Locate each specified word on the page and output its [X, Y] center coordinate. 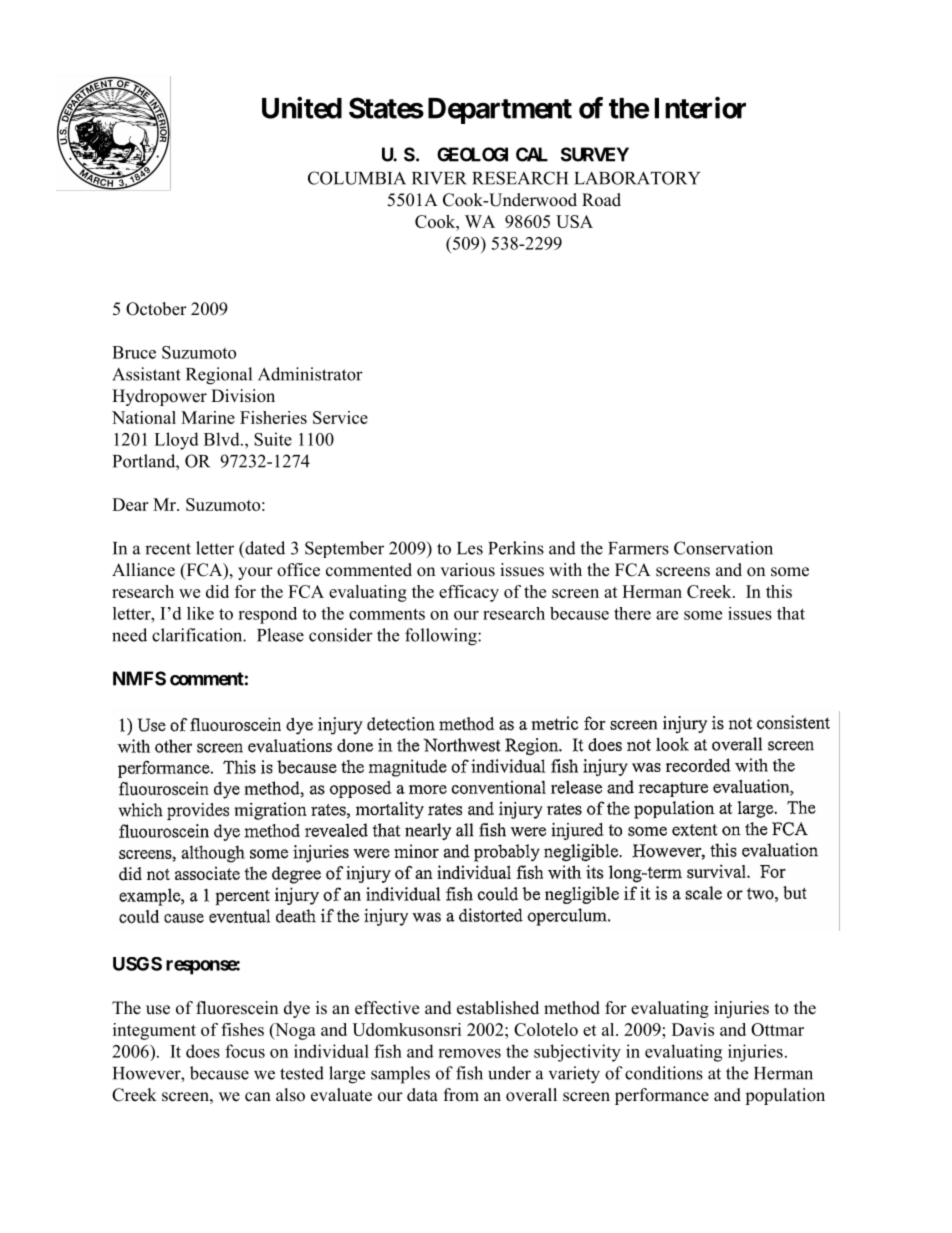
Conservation [723, 548]
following [442, 637]
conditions [664, 1073]
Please [280, 635]
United [302, 108]
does [203, 1051]
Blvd [223, 439]
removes [469, 1053]
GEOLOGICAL [492, 155]
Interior [700, 107]
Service [340, 417]
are [667, 615]
